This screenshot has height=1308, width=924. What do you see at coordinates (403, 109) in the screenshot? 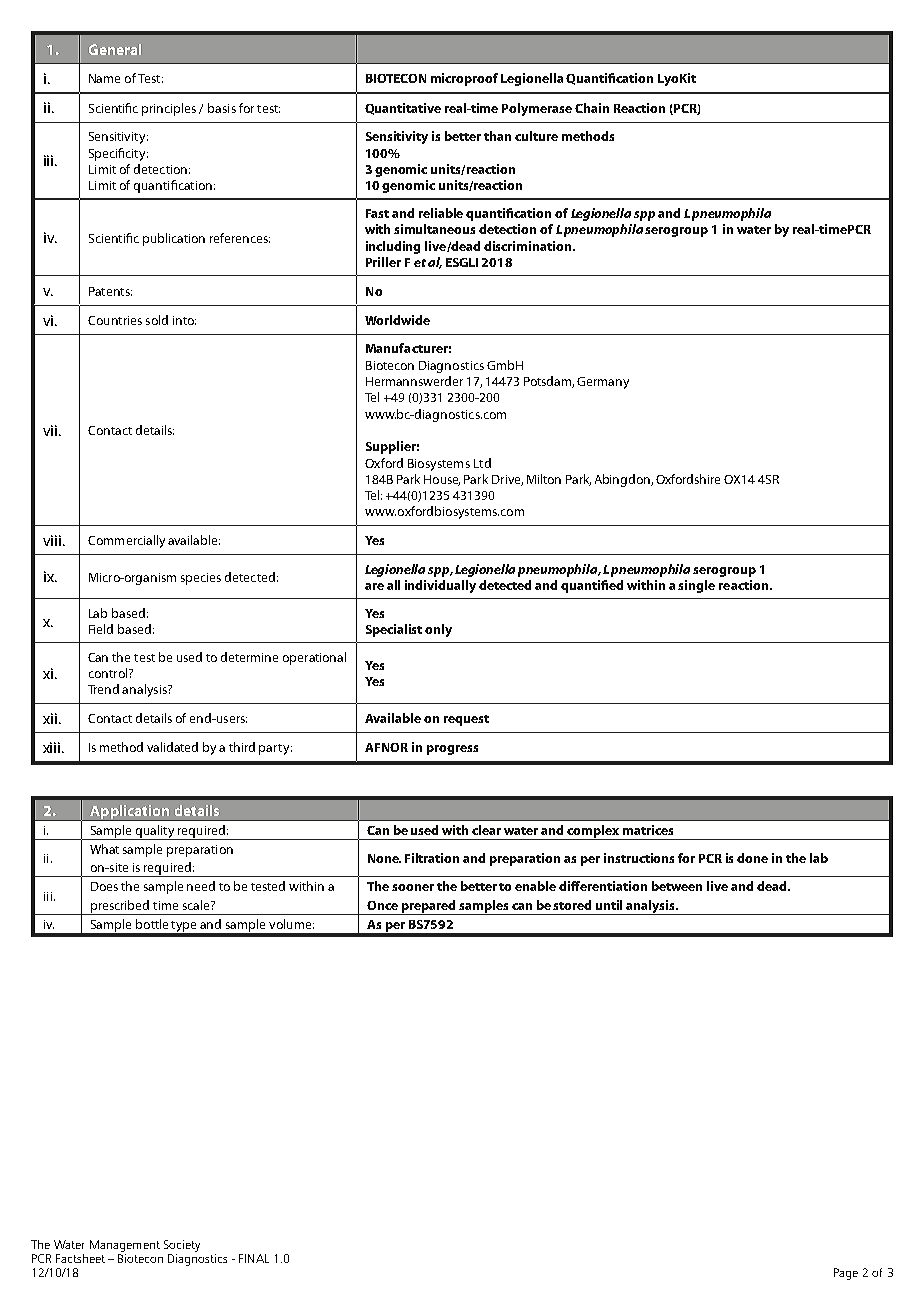
I see `Quantitative` at bounding box center [403, 109].
